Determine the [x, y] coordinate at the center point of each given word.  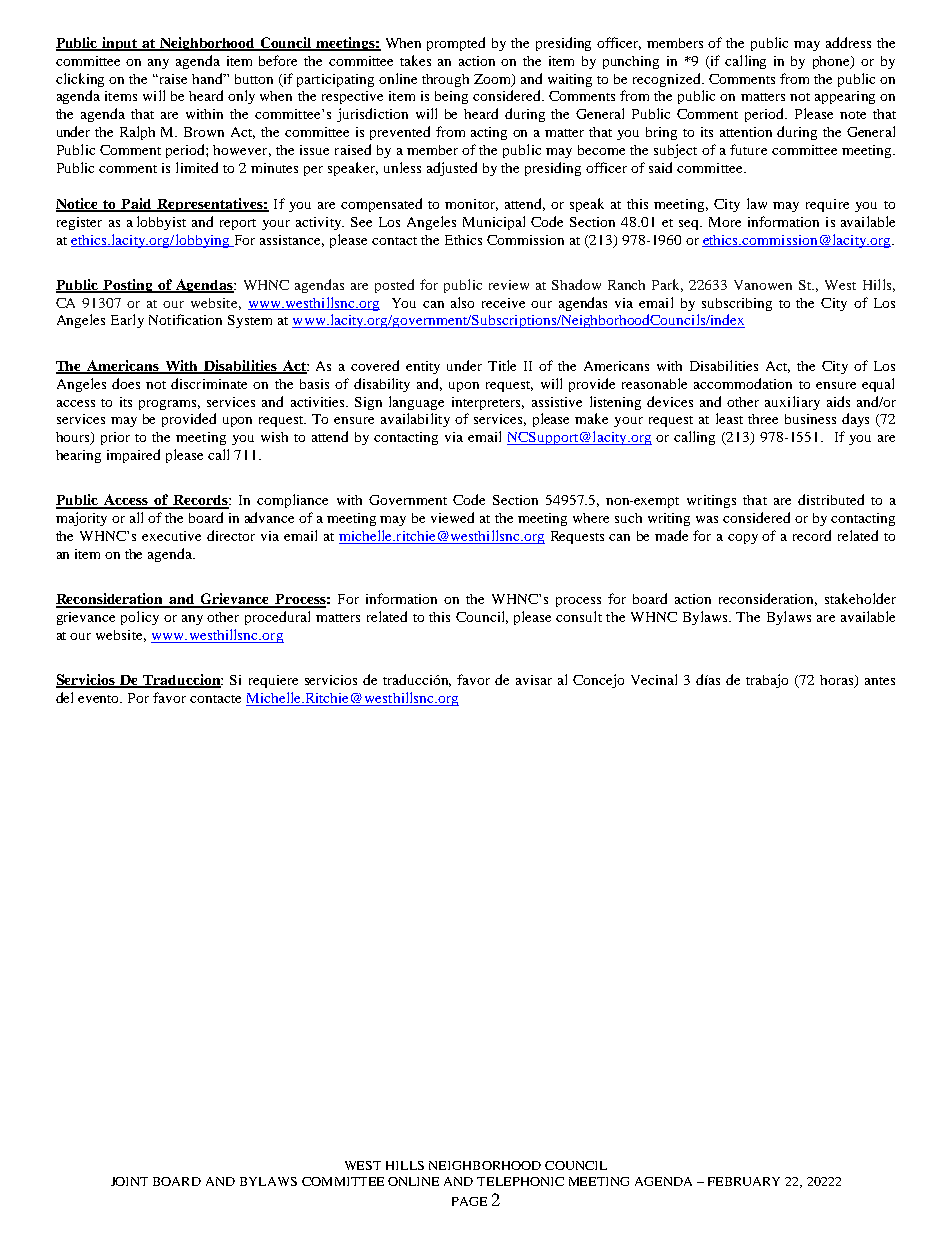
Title [502, 365]
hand [208, 78]
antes [880, 681]
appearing [845, 97]
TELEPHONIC [520, 1181]
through [445, 80]
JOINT [129, 1181]
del [64, 697]
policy [140, 618]
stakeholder [860, 598]
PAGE [469, 1201]
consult [579, 616]
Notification [185, 319]
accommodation [743, 383]
